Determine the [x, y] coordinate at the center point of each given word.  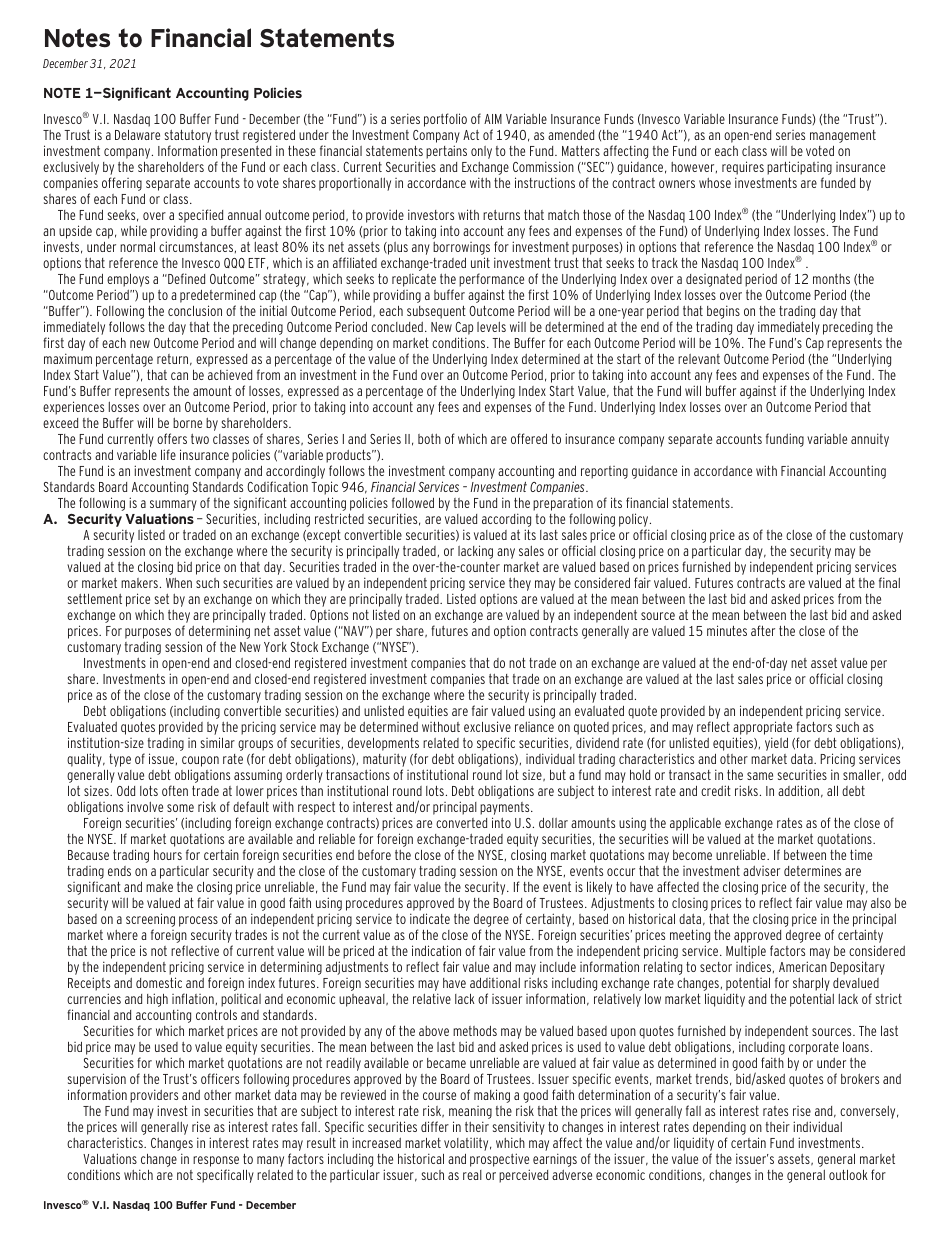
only [481, 152]
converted [461, 823]
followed [413, 502]
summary [173, 505]
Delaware [137, 135]
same [760, 776]
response [216, 1163]
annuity [870, 440]
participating [799, 169]
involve [145, 806]
